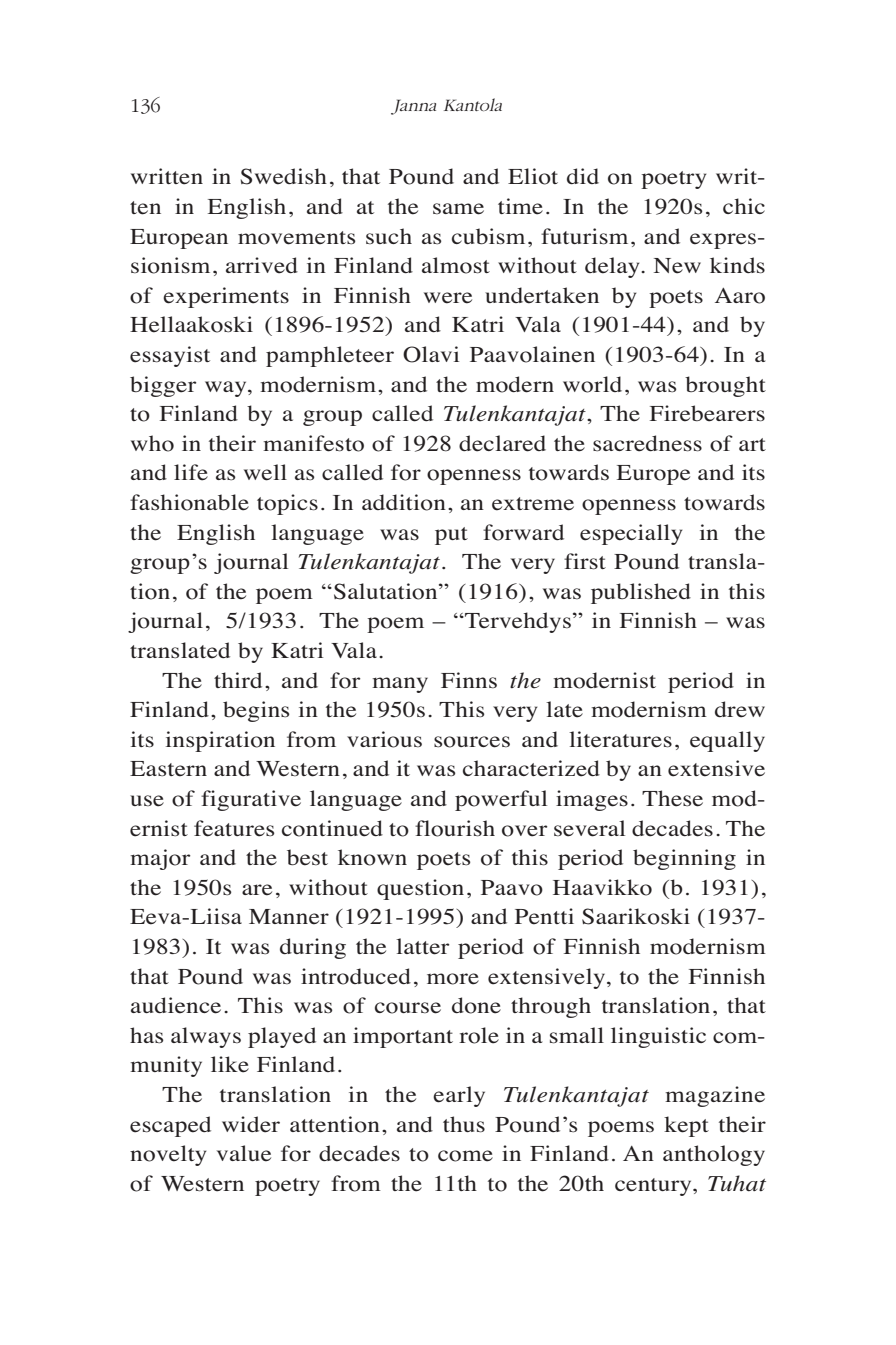 Image resolution: width=896 pixels, height=1345 pixels. Describe the element at coordinates (472, 742) in the document. I see `sources` at that location.
